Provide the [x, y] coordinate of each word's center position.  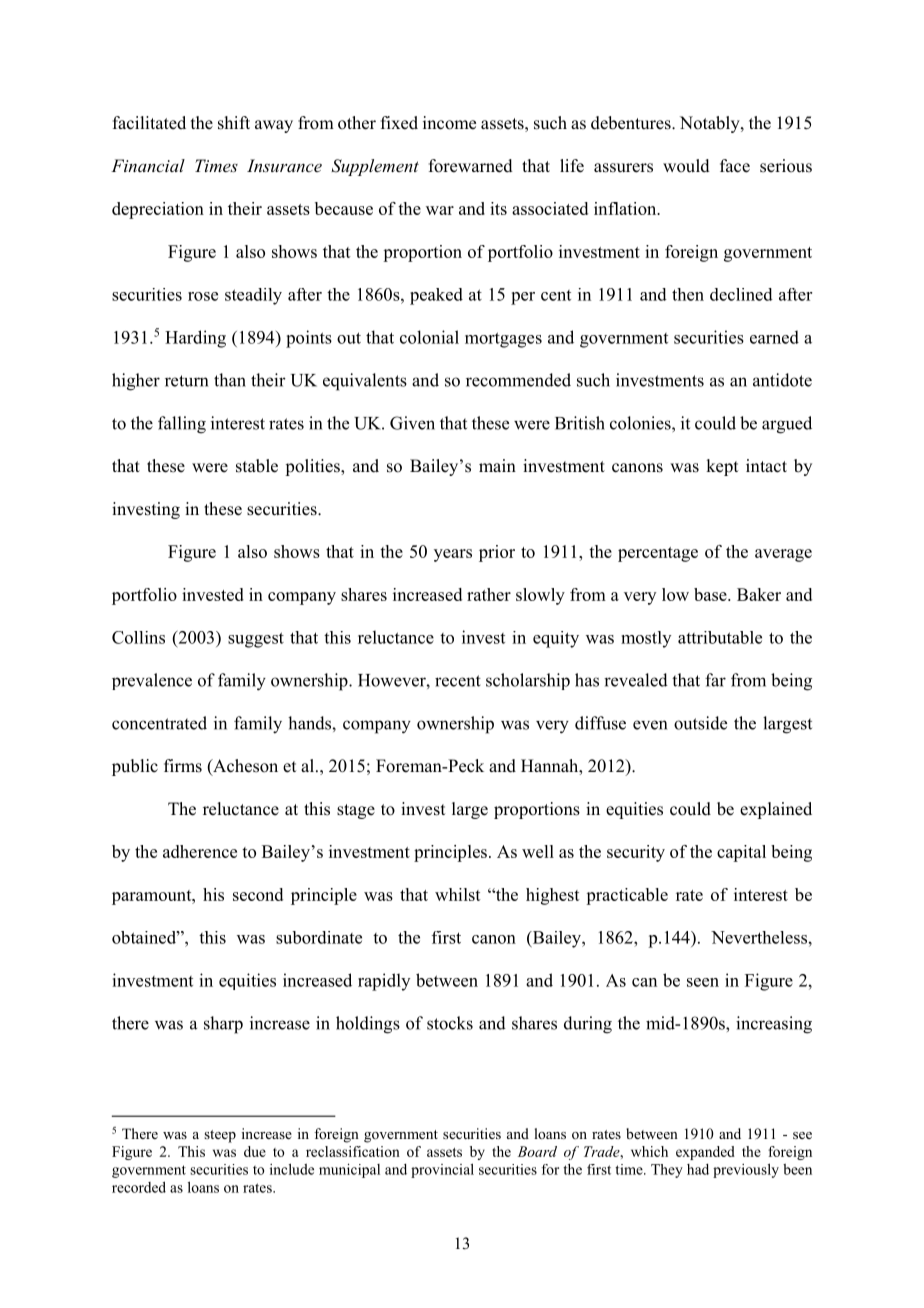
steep [220, 1136]
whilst [458, 894]
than [230, 380]
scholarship [528, 681]
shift [234, 123]
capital [741, 853]
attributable [720, 637]
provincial [442, 1170]
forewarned [471, 166]
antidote [782, 380]
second [258, 894]
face [735, 166]
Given [412, 423]
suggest [256, 640]
